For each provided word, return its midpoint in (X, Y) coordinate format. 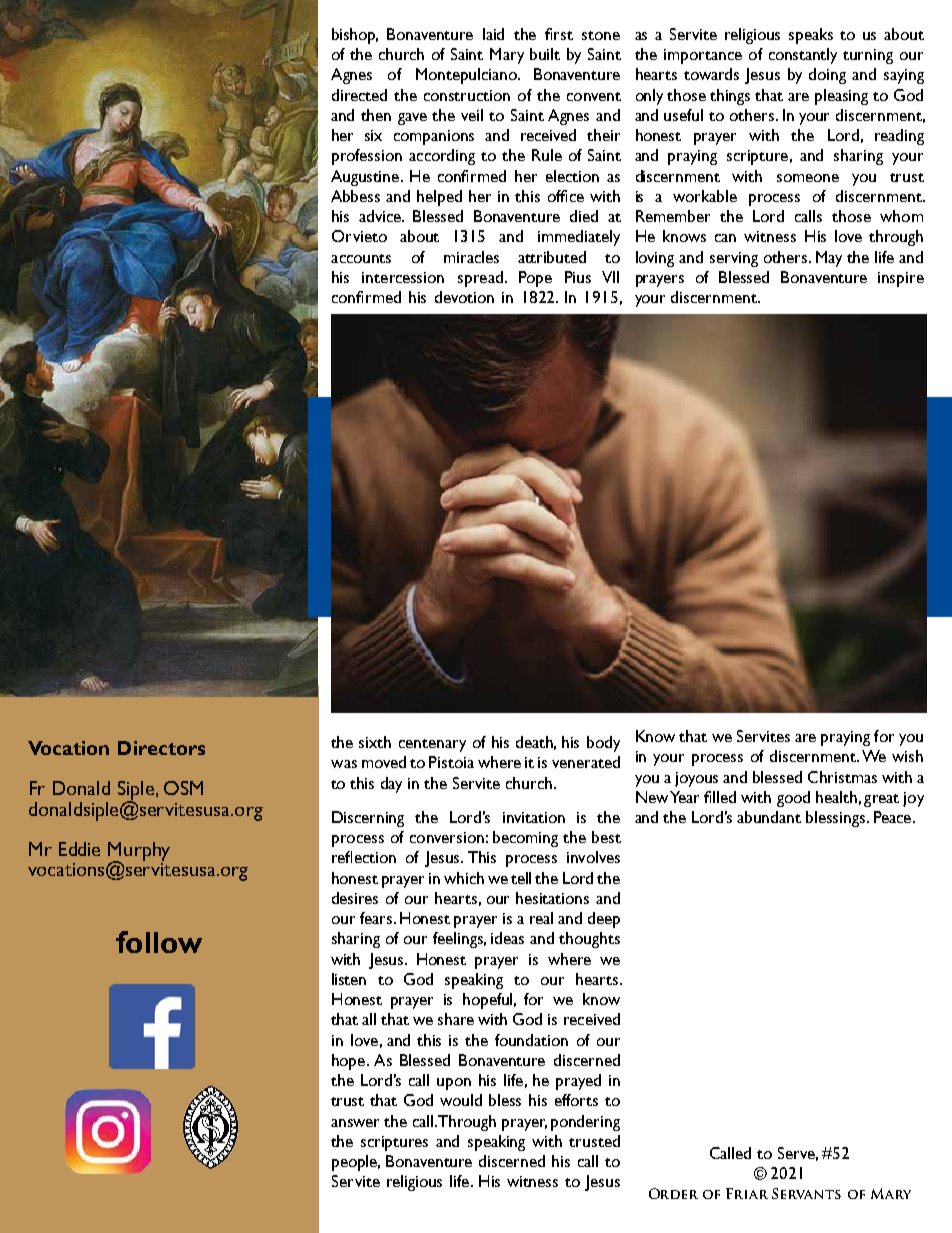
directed (359, 95)
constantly (803, 56)
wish (907, 756)
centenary (432, 745)
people (356, 1163)
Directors (161, 748)
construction (467, 95)
